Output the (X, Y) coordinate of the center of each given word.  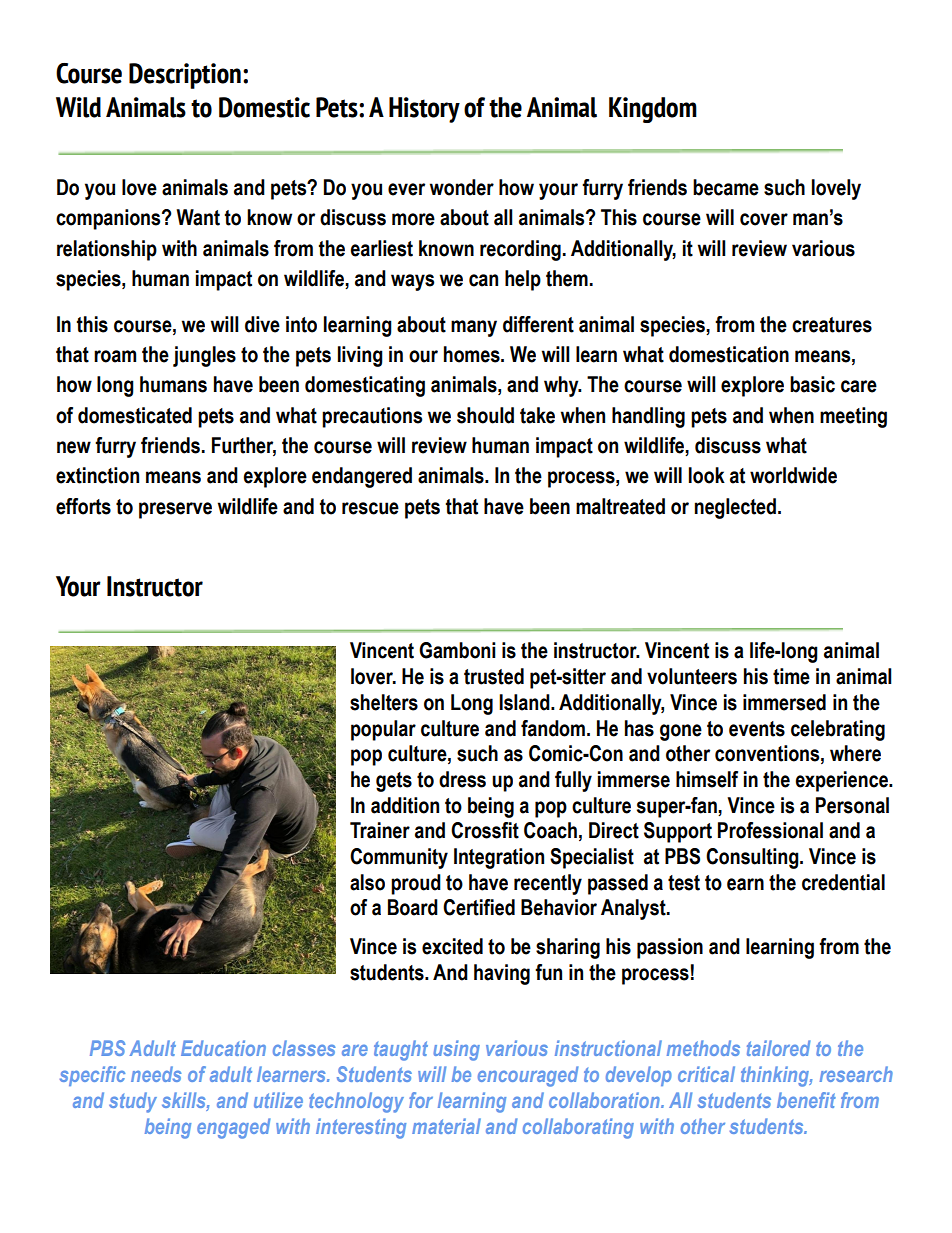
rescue (370, 508)
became (726, 187)
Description (185, 76)
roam (115, 356)
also (367, 882)
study (133, 1102)
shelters (384, 702)
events (757, 729)
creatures (832, 325)
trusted (494, 676)
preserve (175, 510)
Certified (479, 907)
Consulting (753, 858)
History (424, 110)
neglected (735, 508)
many (474, 328)
